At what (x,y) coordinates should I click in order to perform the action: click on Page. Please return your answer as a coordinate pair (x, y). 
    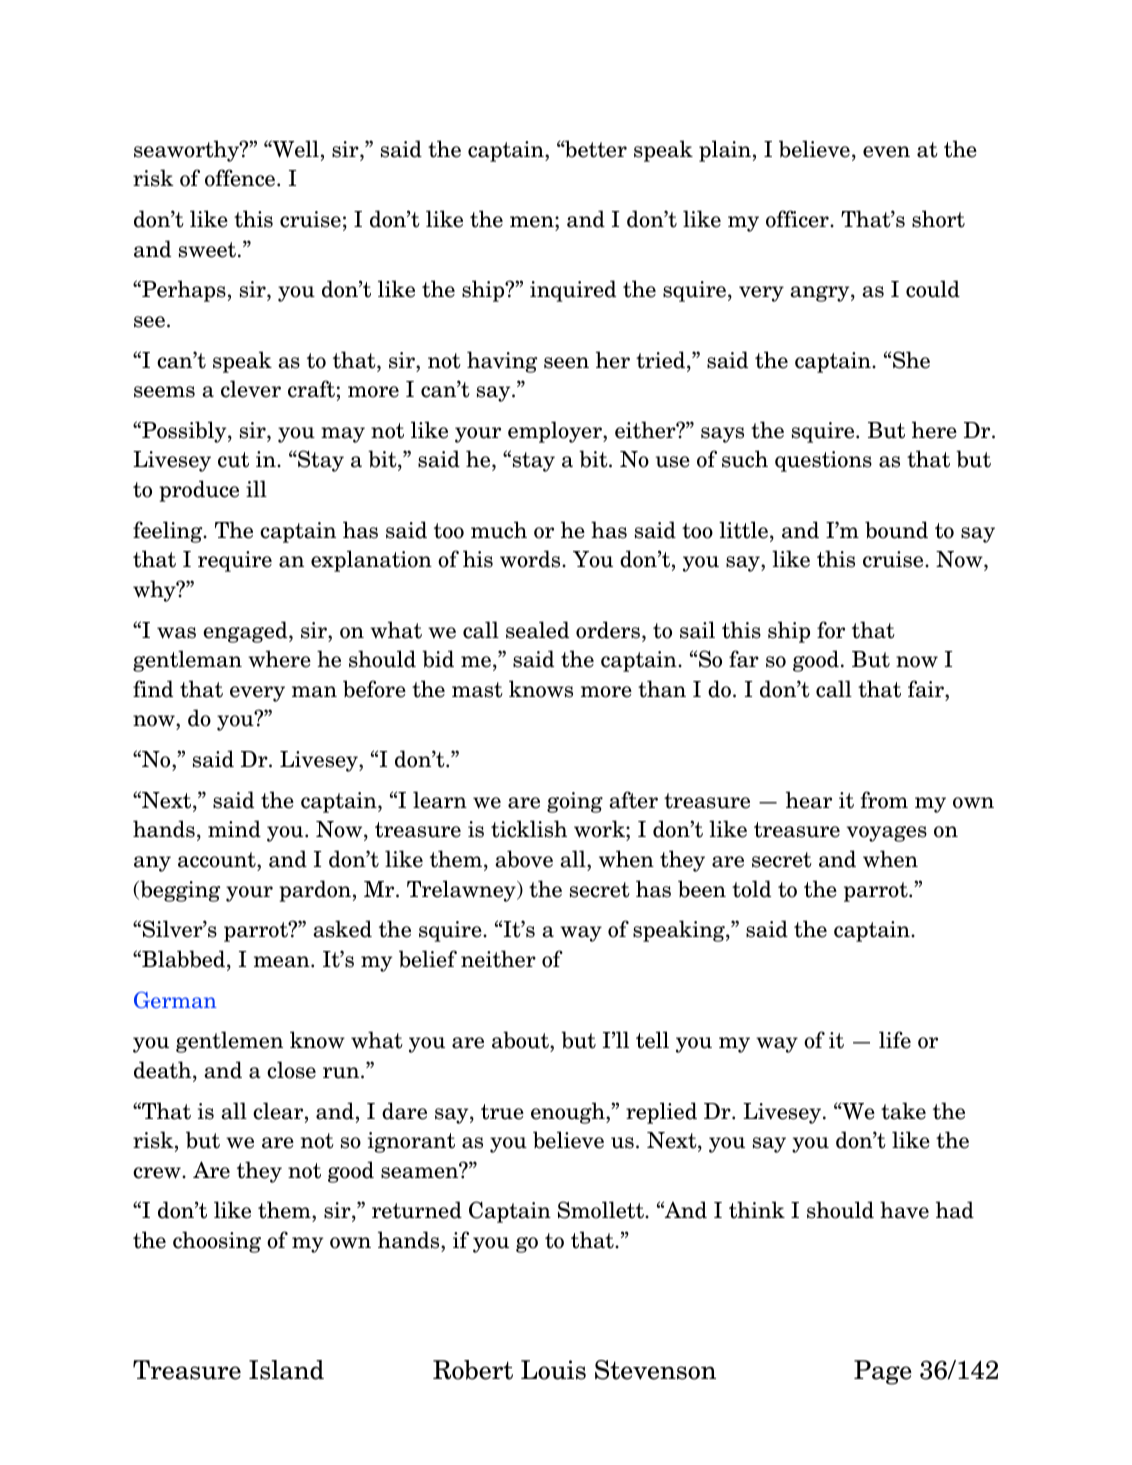
    Looking at the image, I should click on (883, 1372).
